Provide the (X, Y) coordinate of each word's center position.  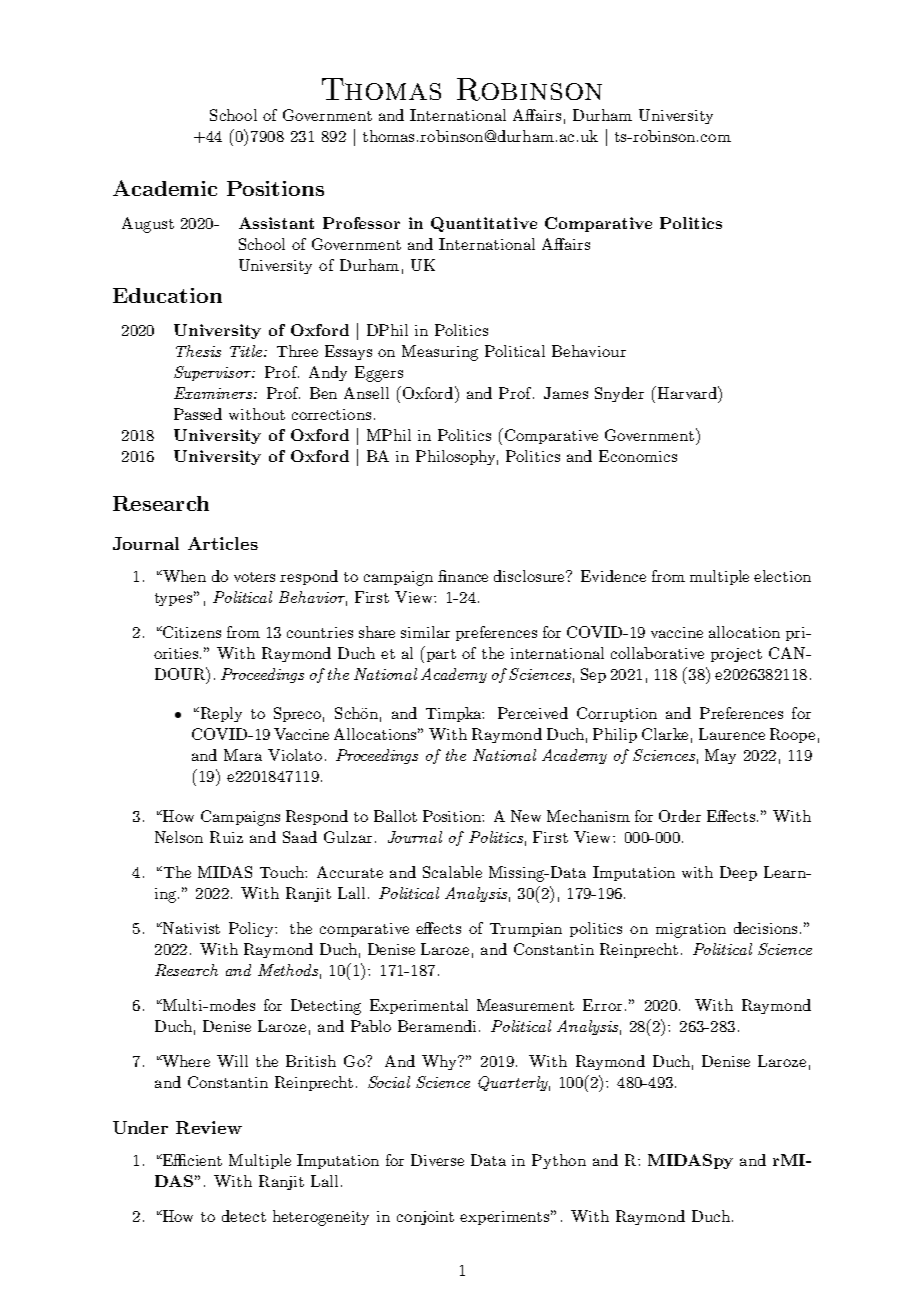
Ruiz (226, 837)
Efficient (191, 1160)
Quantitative (484, 224)
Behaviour (589, 351)
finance (463, 576)
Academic (165, 188)
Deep (738, 873)
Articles (223, 543)
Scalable (452, 872)
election (782, 576)
